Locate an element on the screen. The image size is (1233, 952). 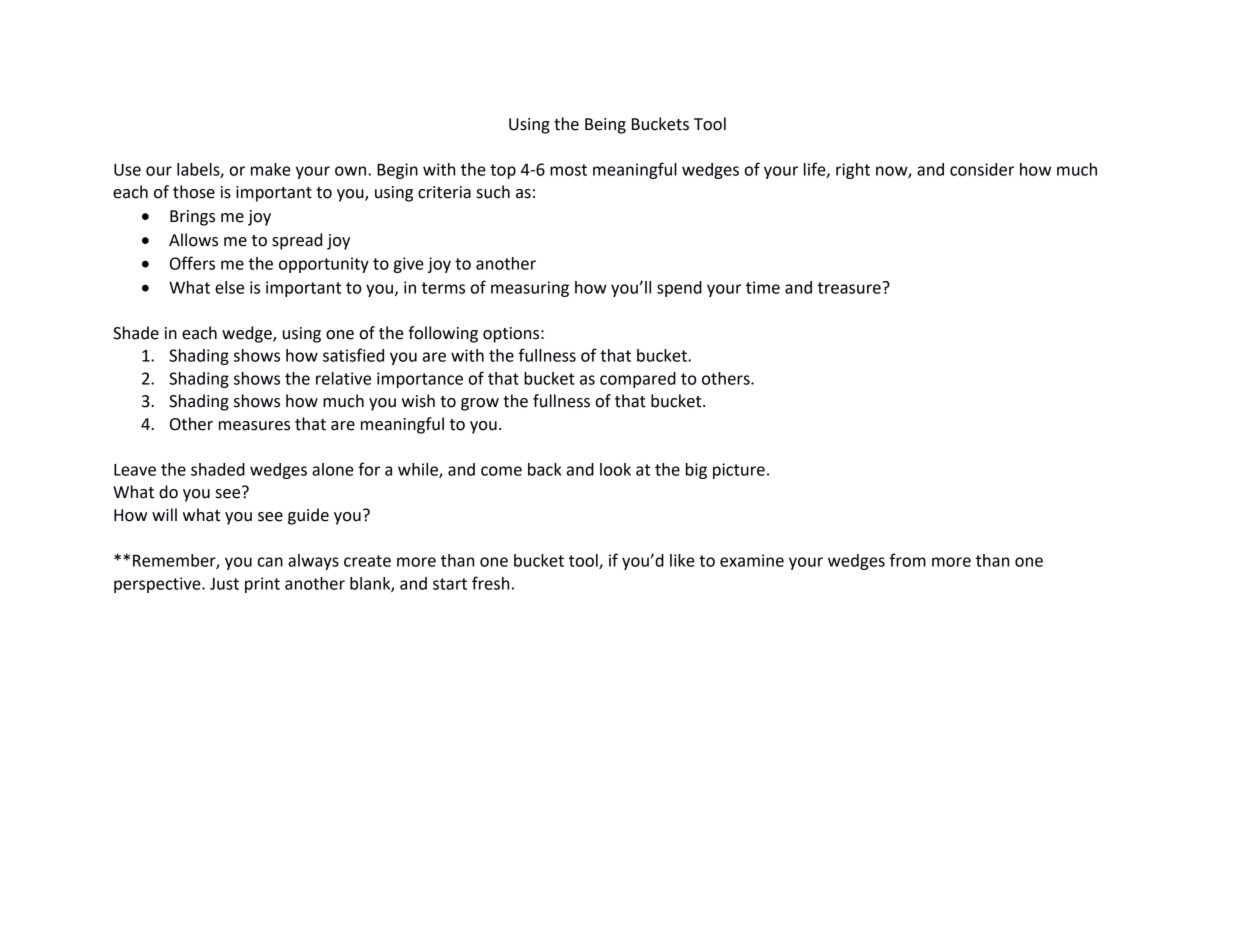
Being is located at coordinates (605, 126).
